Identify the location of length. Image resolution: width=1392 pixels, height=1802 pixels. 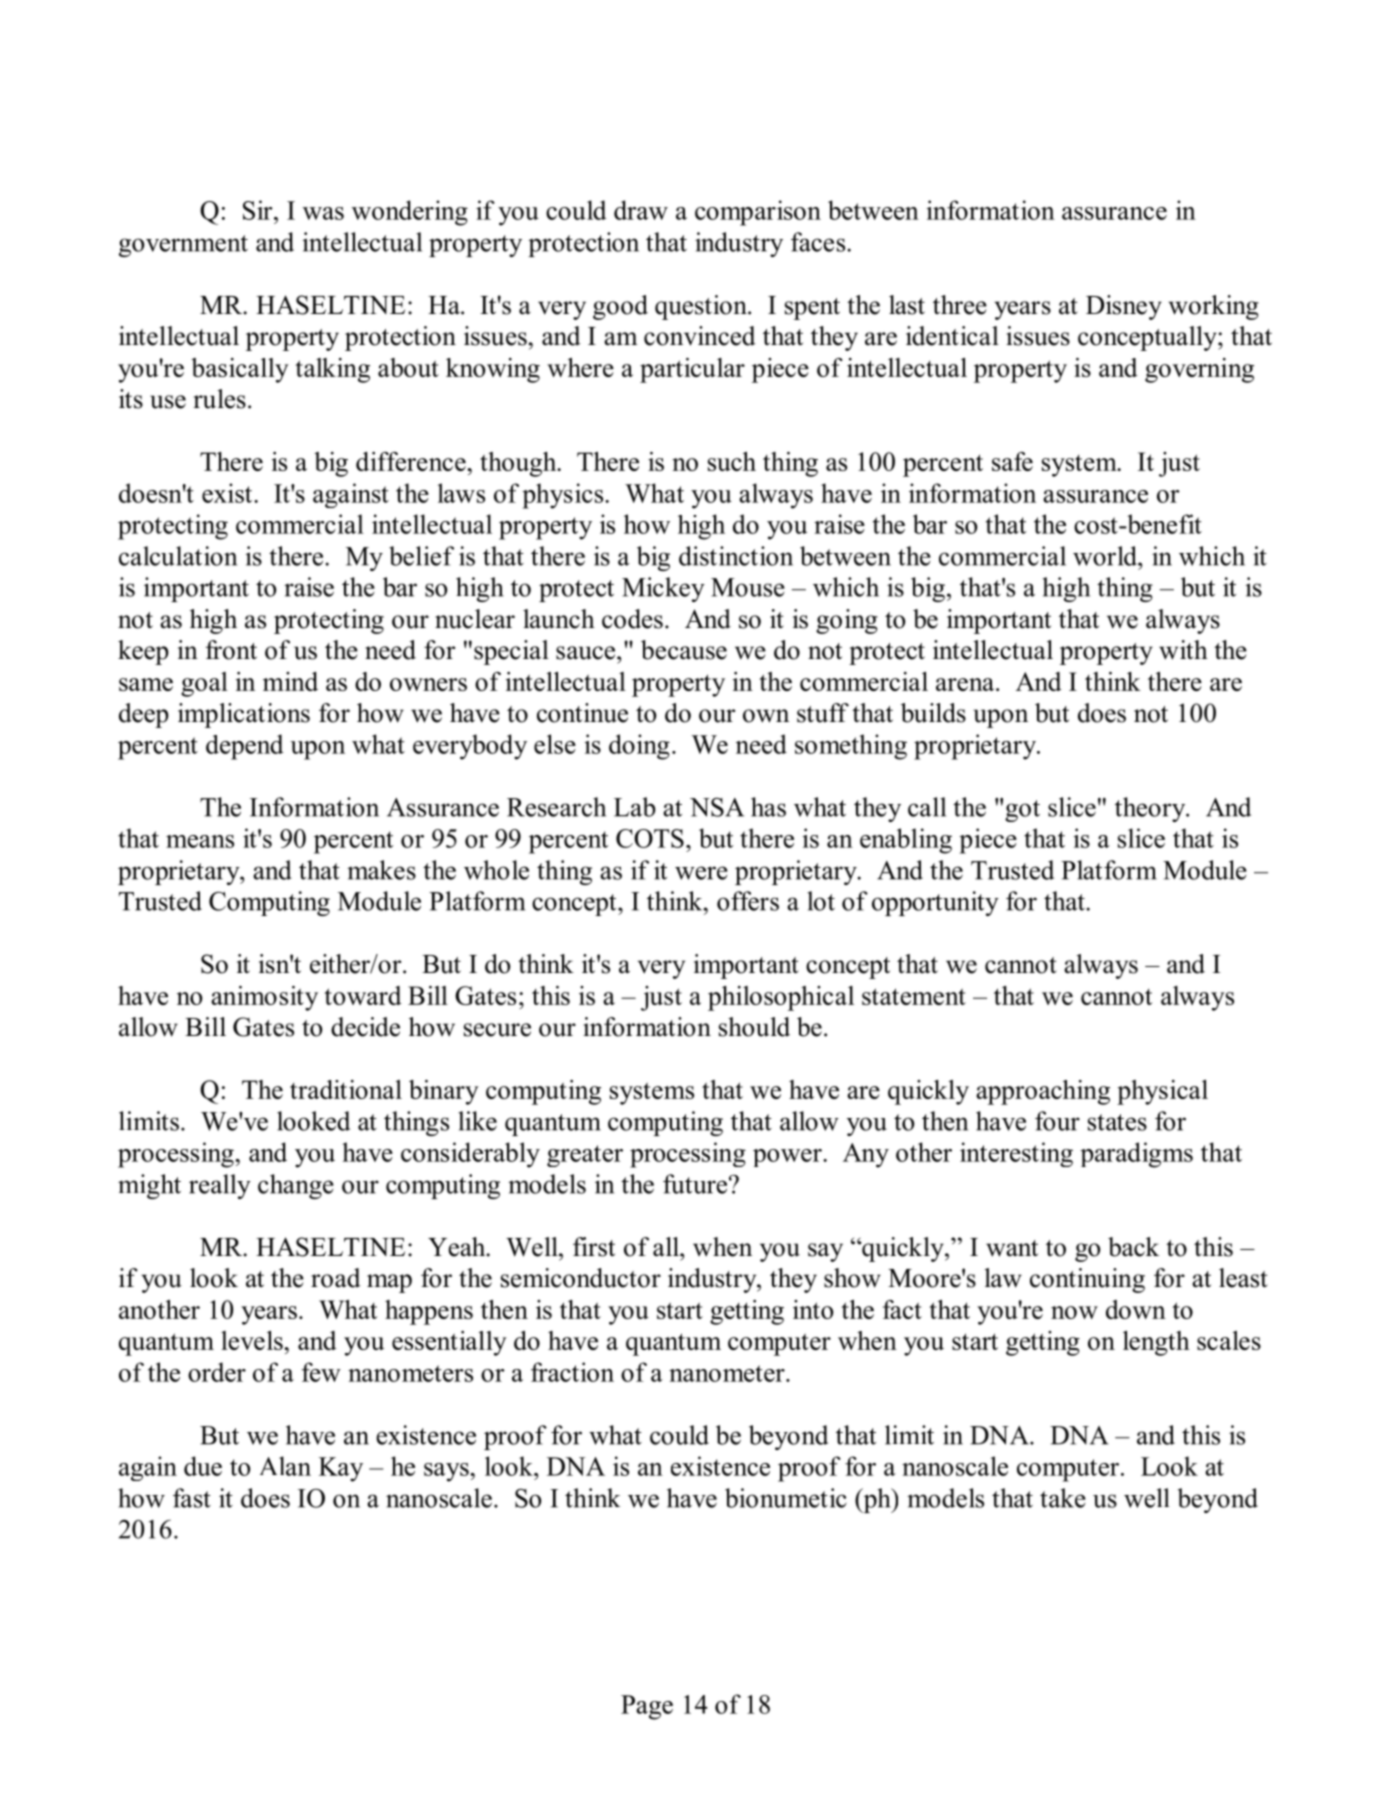
(1156, 1343).
